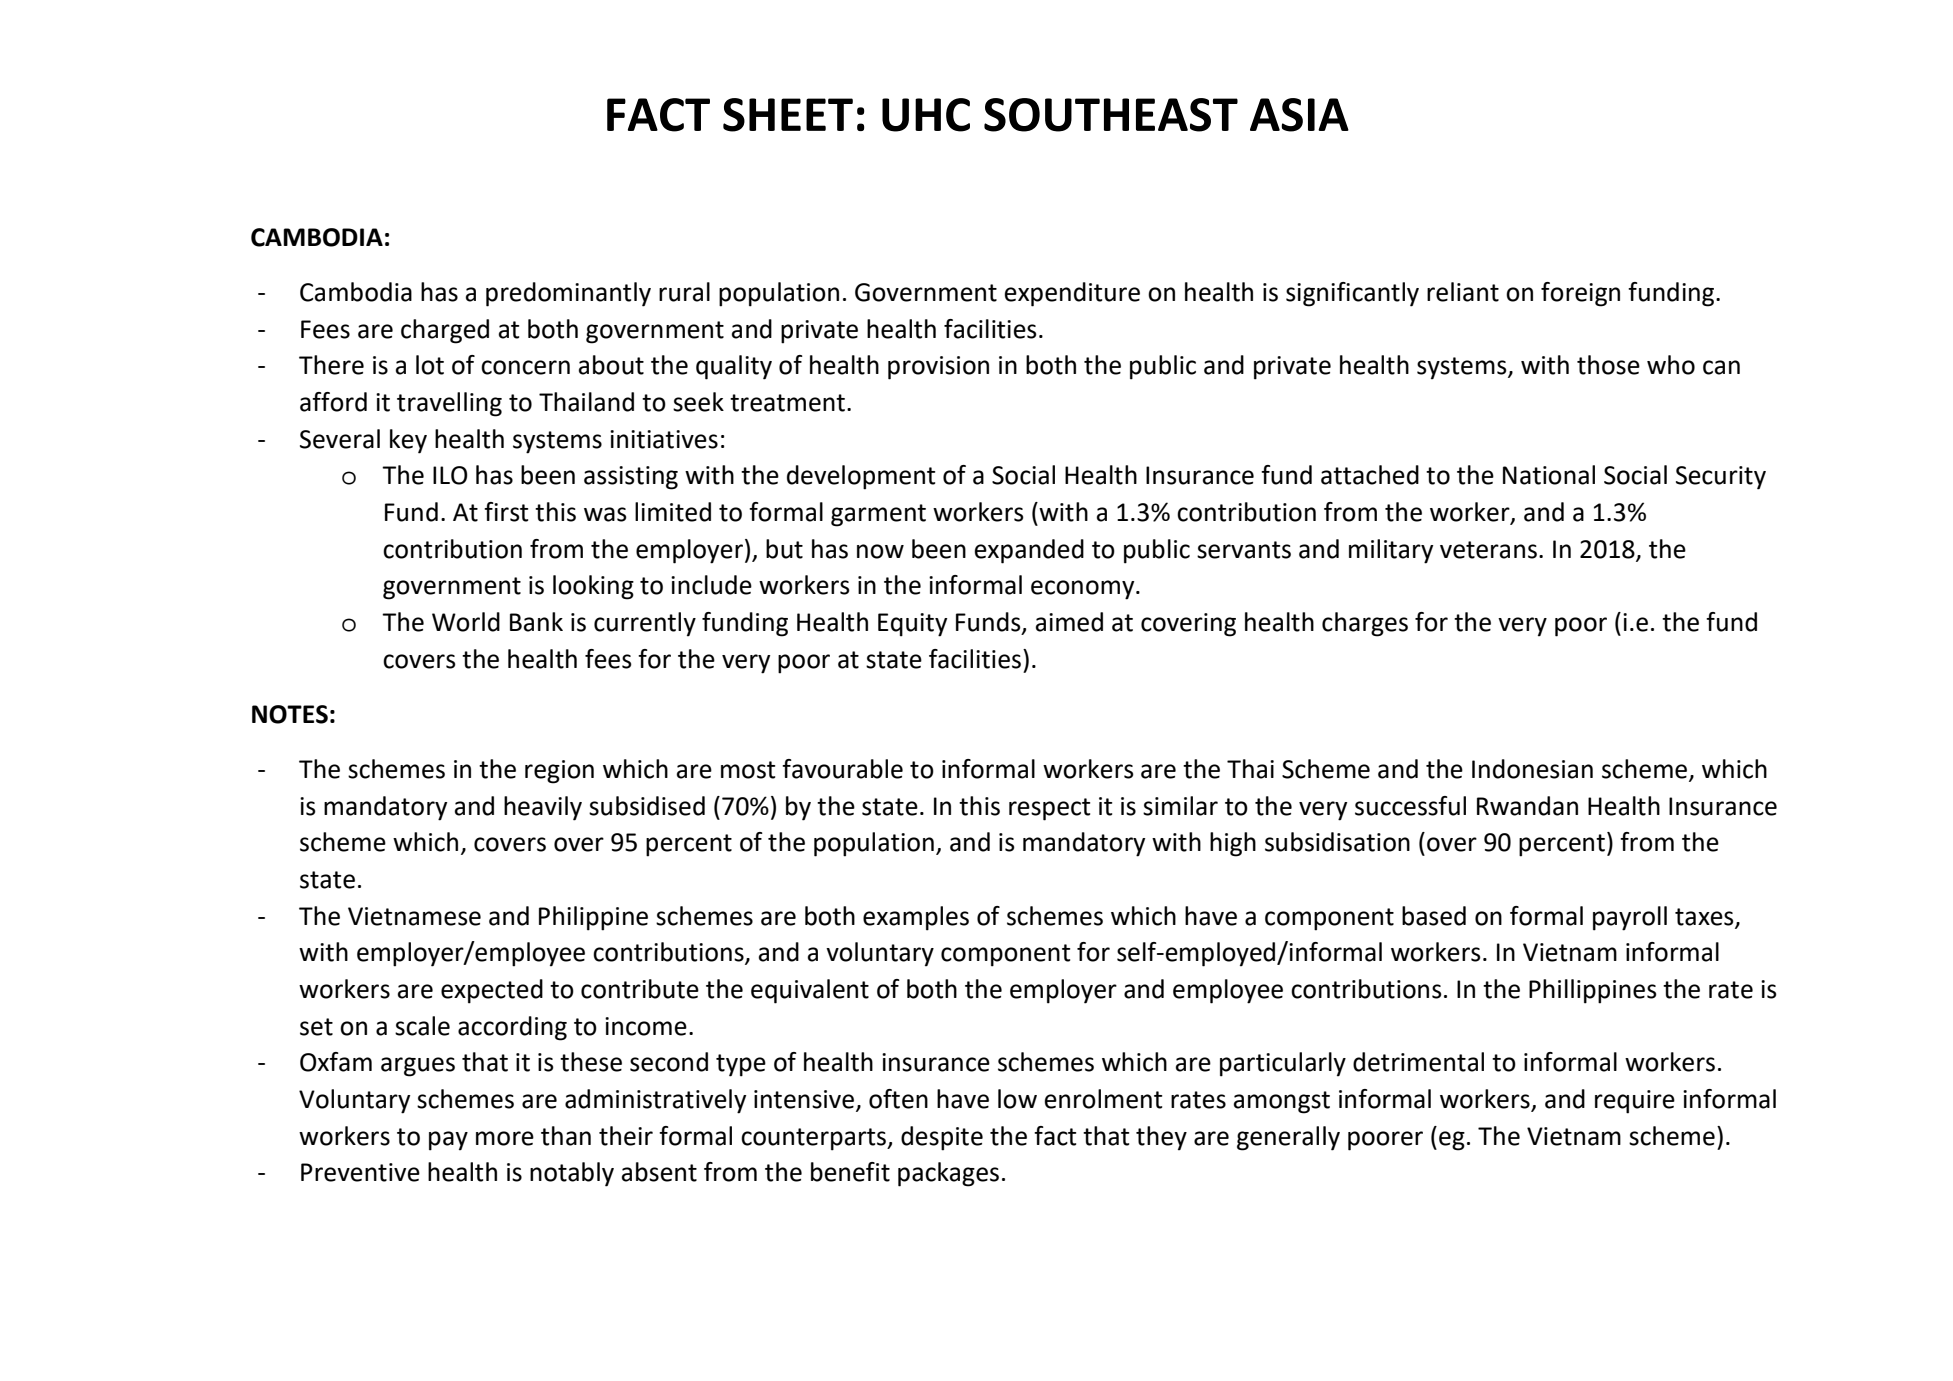 The image size is (1953, 1381). What do you see at coordinates (505, 1138) in the document?
I see `more` at bounding box center [505, 1138].
